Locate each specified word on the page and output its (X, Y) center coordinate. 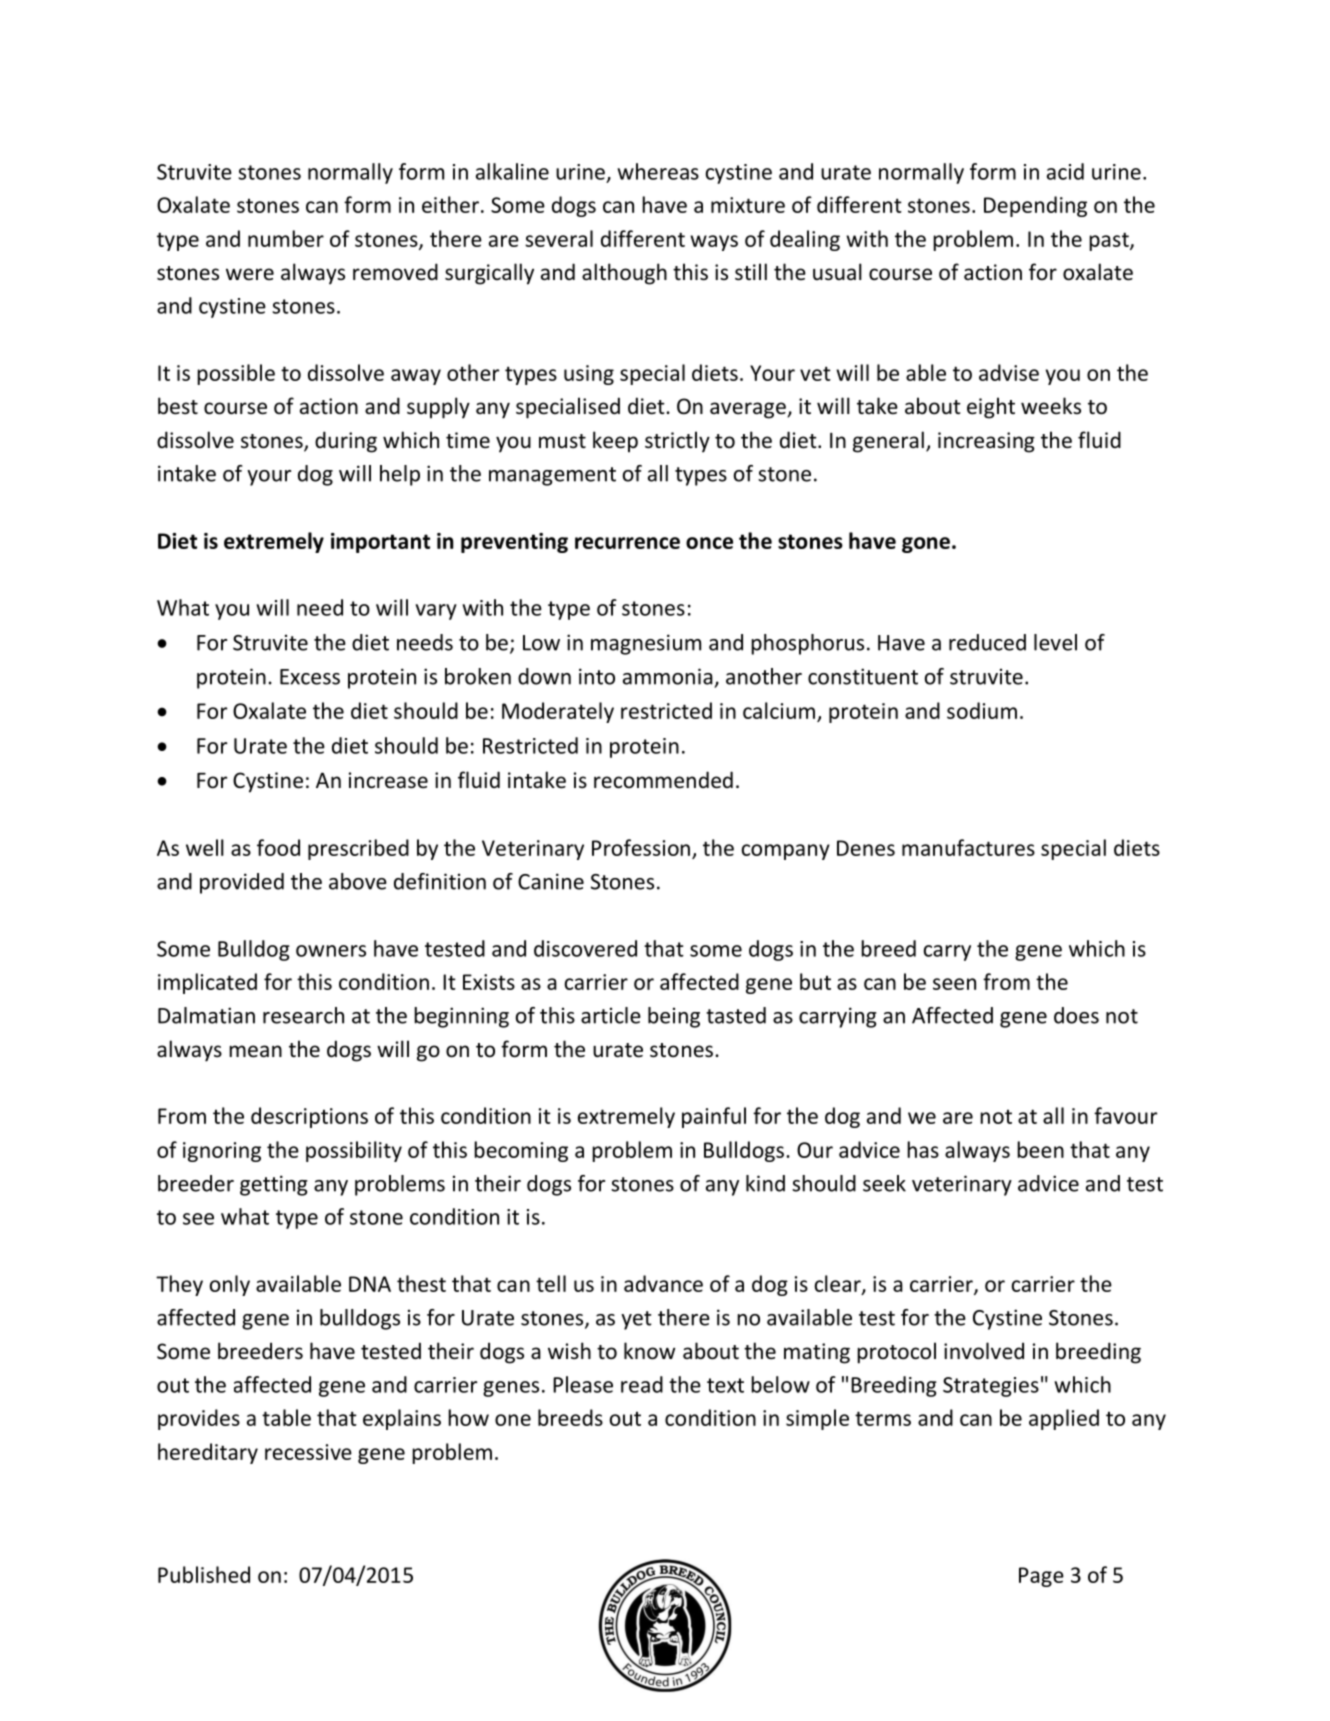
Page (1041, 1577)
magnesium (646, 644)
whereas (658, 171)
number (286, 238)
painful (714, 1117)
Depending (1035, 206)
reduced (987, 642)
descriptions (309, 1117)
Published (204, 1574)
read (642, 1384)
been (1040, 1149)
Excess (310, 677)
